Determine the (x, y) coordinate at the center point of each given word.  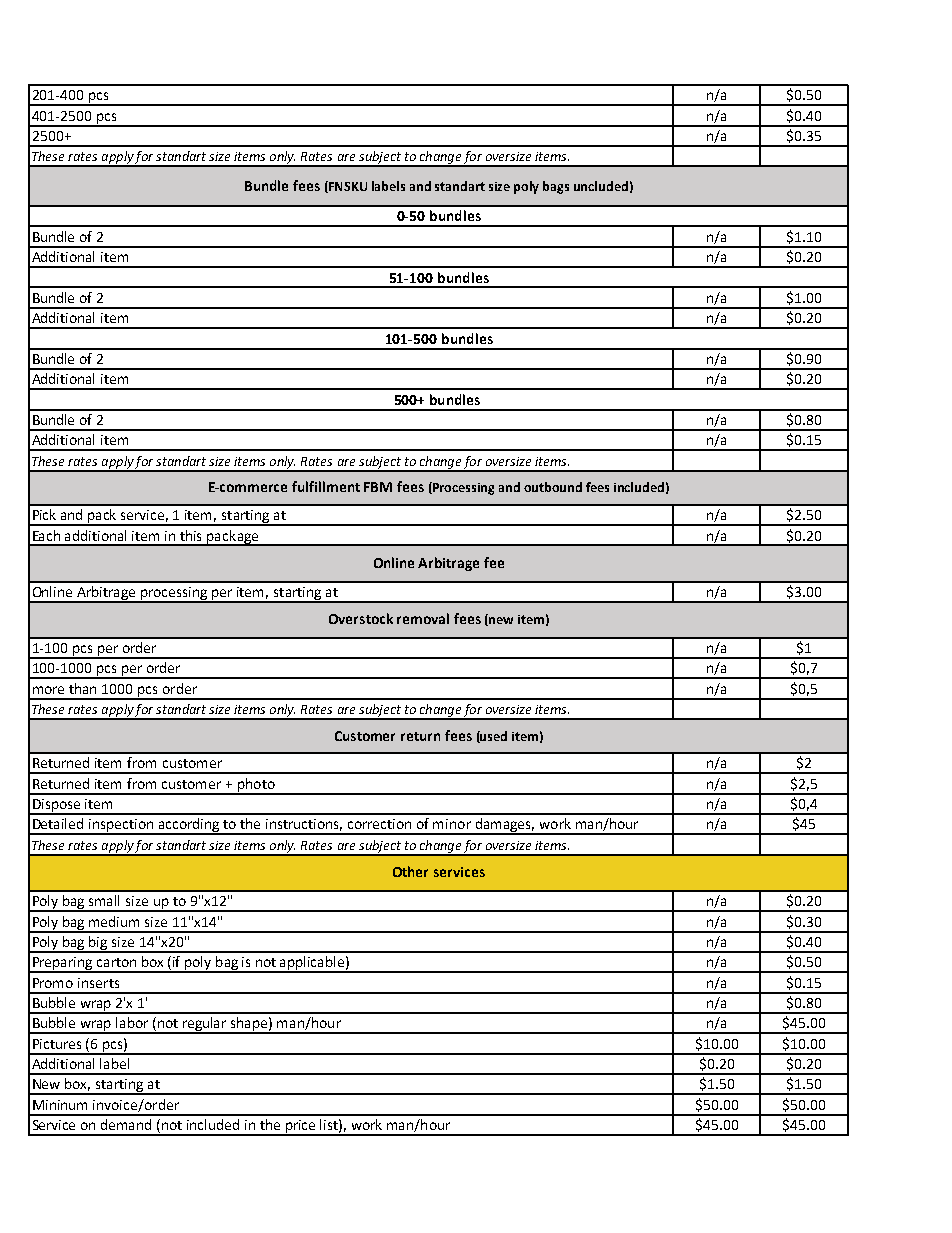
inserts (98, 983)
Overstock (361, 618)
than (82, 688)
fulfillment (326, 486)
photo (256, 786)
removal (423, 618)
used (493, 737)
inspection (121, 827)
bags (556, 187)
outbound (553, 487)
